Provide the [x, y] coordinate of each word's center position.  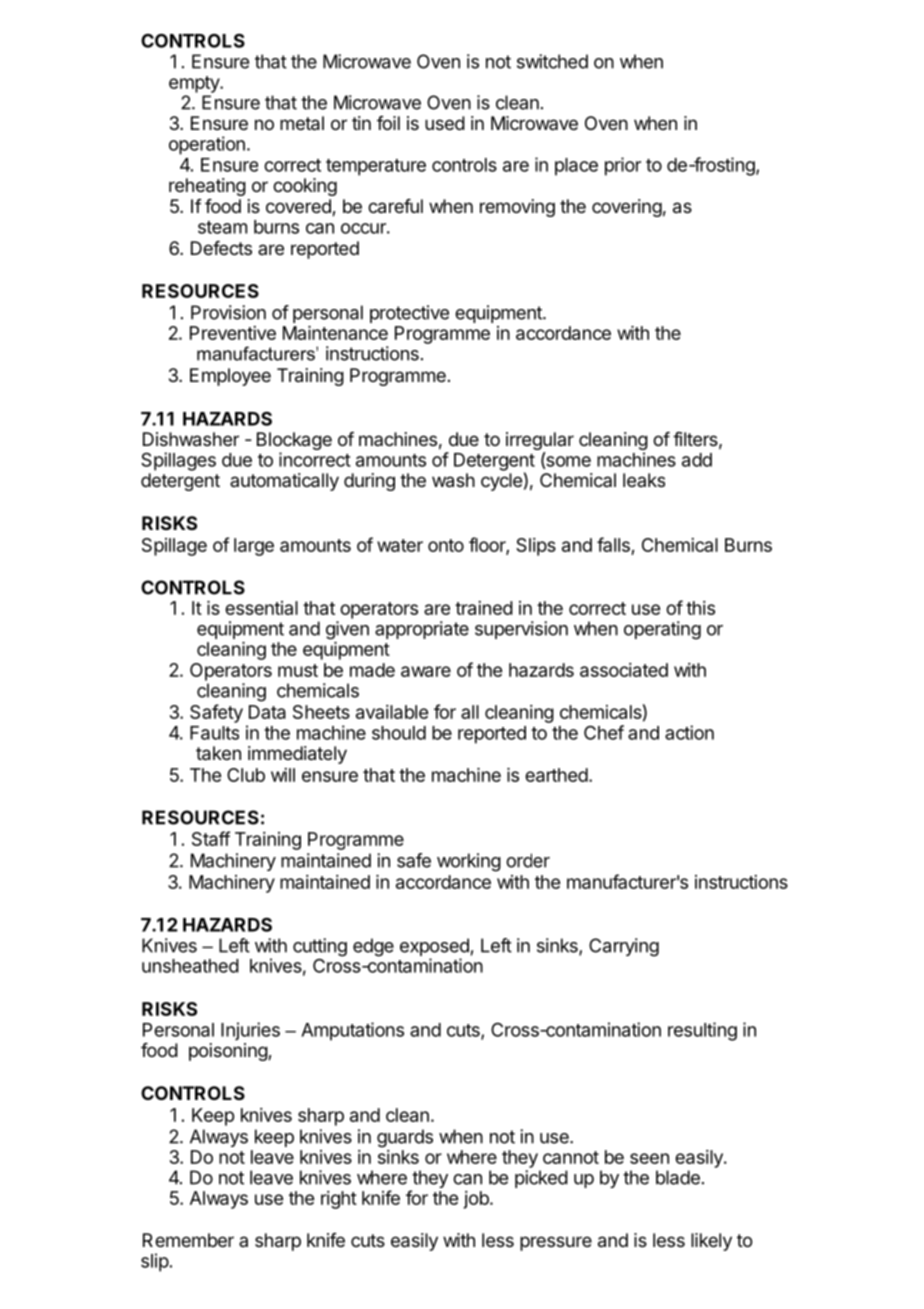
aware [426, 671]
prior [623, 166]
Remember [188, 1240]
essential [261, 608]
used [445, 123]
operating [662, 630]
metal [302, 123]
